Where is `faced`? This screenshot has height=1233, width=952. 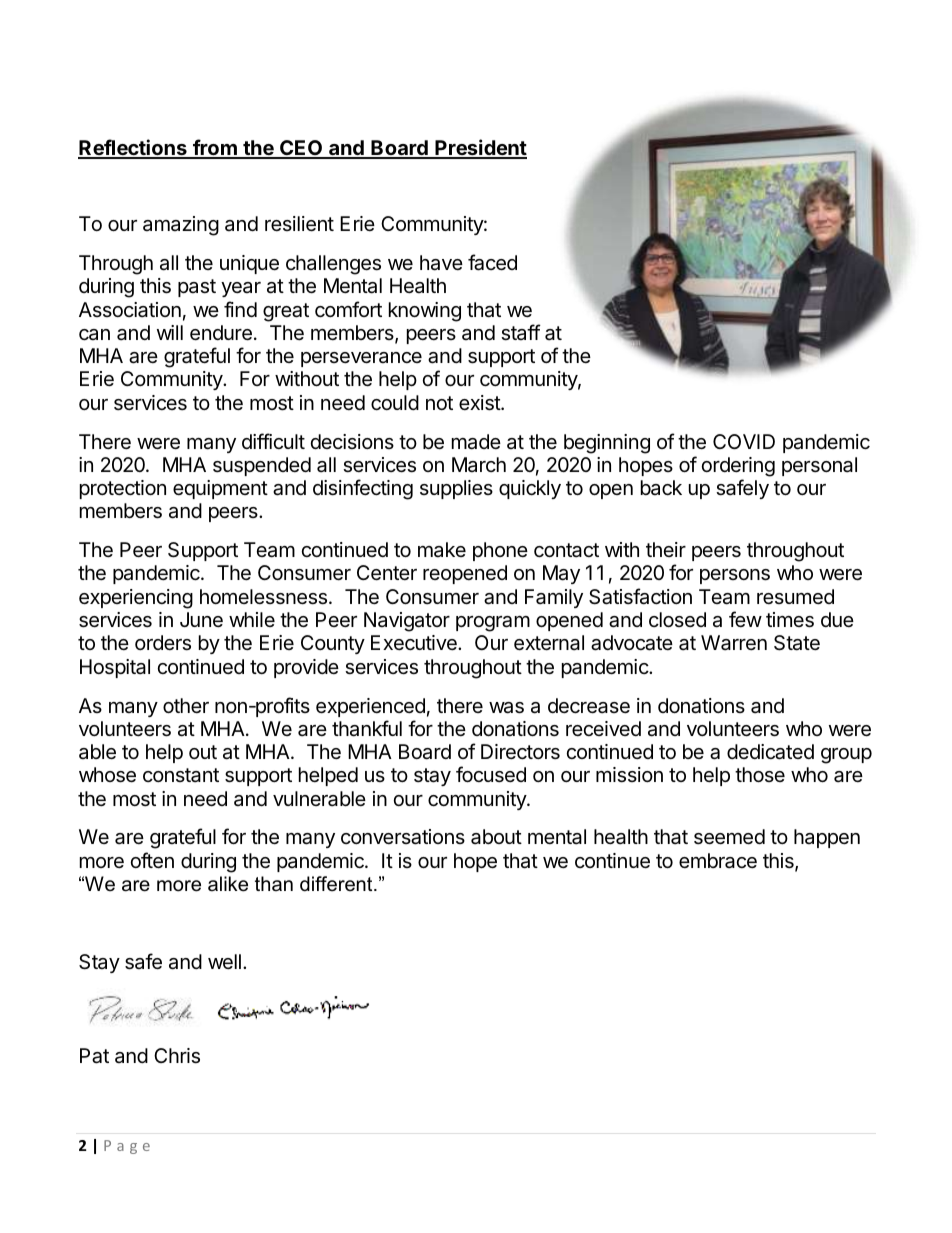
faced is located at coordinates (492, 262).
